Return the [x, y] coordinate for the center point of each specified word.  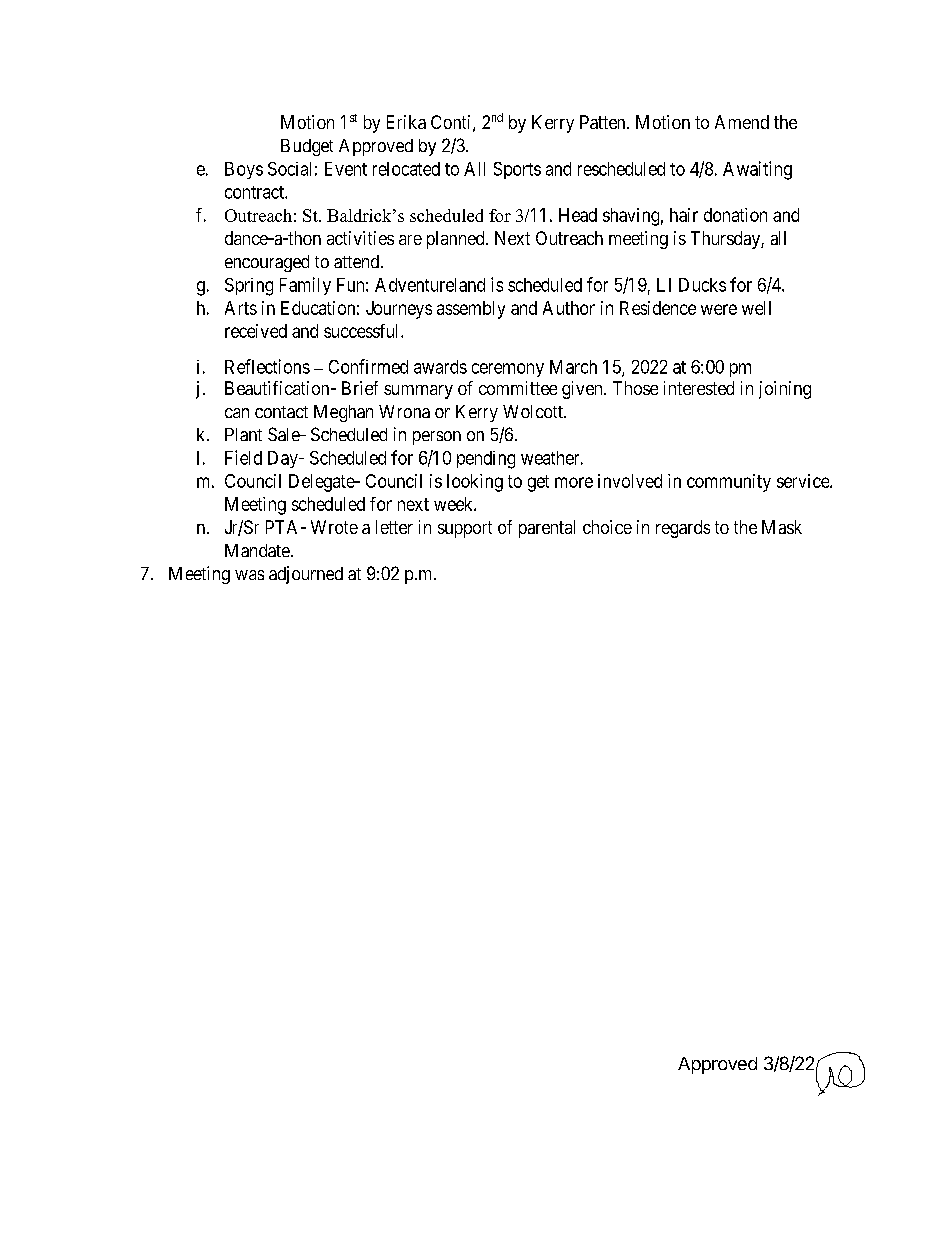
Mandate [257, 550]
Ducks [702, 285]
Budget [307, 147]
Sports [517, 170]
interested [699, 388]
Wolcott [534, 411]
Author [569, 308]
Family [305, 286]
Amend [742, 122]
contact [281, 412]
